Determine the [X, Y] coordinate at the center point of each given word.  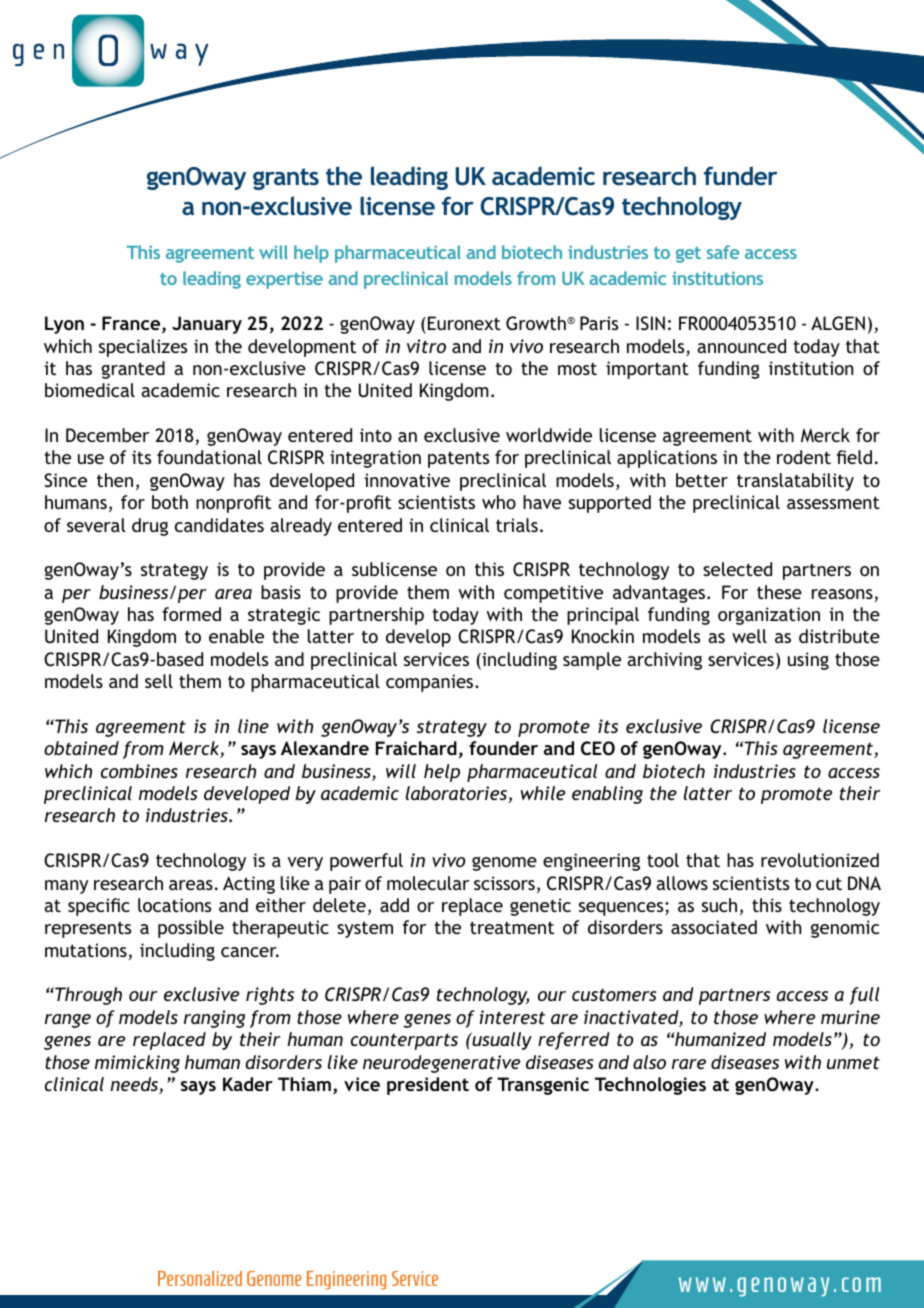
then [115, 480]
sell [159, 681]
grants [286, 179]
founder [503, 748]
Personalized [200, 1278]
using [808, 661]
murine [850, 1017]
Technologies [650, 1086]
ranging [214, 1019]
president [428, 1086]
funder [740, 175]
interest [512, 1017]
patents [458, 459]
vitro [426, 346]
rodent [804, 457]
